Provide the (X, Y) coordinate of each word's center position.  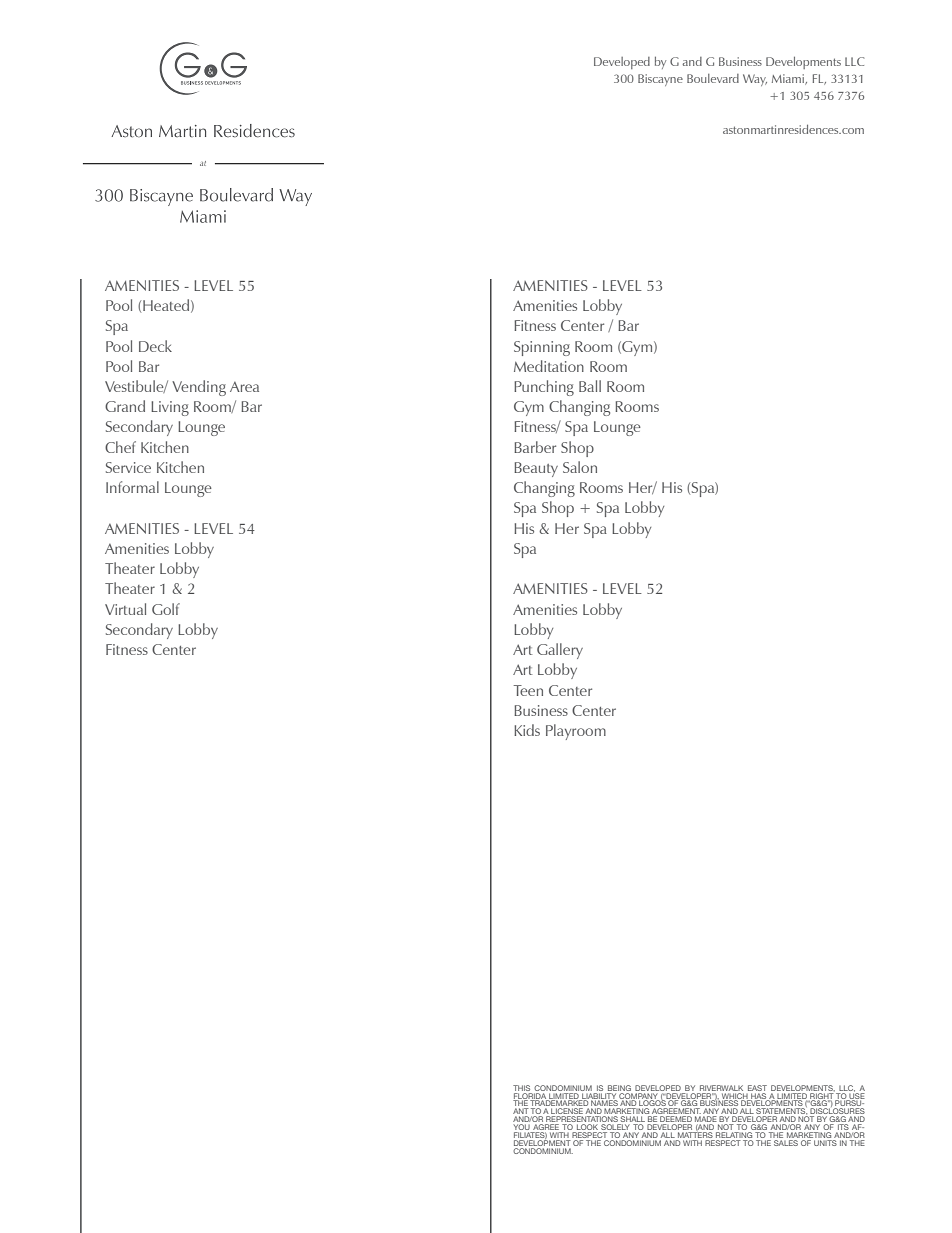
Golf (166, 609)
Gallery (560, 651)
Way (755, 80)
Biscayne (660, 80)
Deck (155, 346)
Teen (528, 690)
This (521, 1088)
